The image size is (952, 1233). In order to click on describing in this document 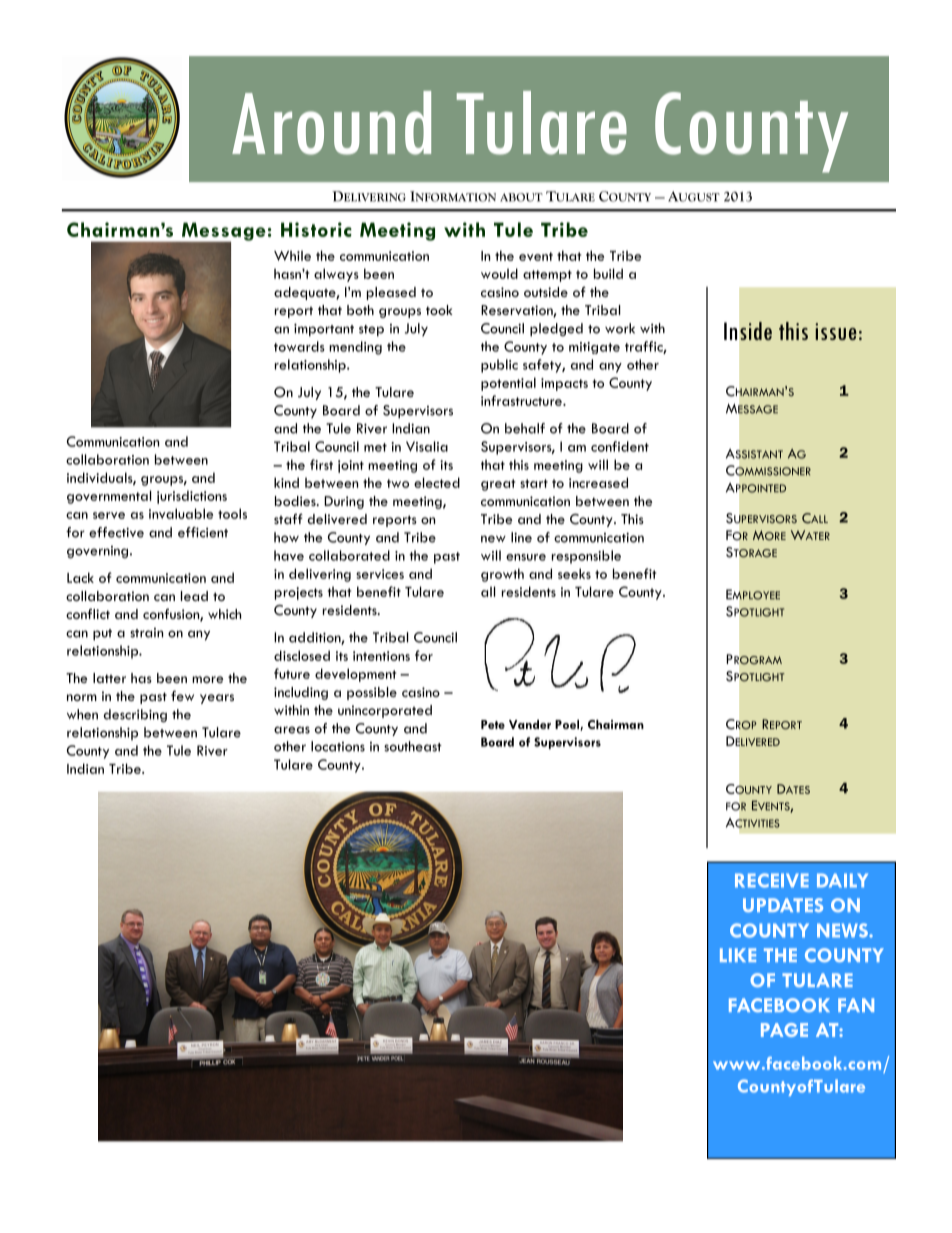, I will do `click(135, 716)`.
